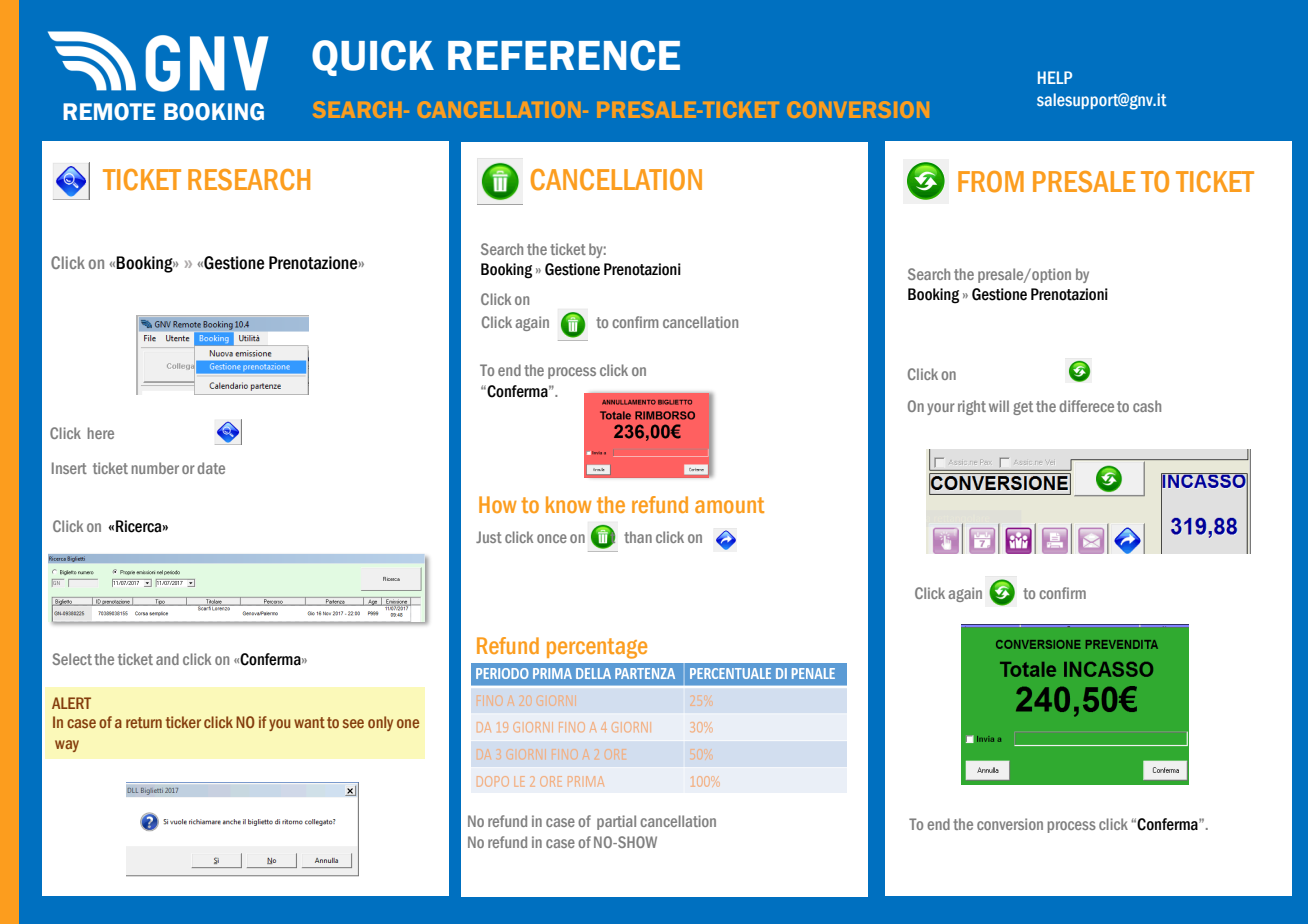  What do you see at coordinates (564, 55) in the page?
I see `REFERENCE` at bounding box center [564, 55].
